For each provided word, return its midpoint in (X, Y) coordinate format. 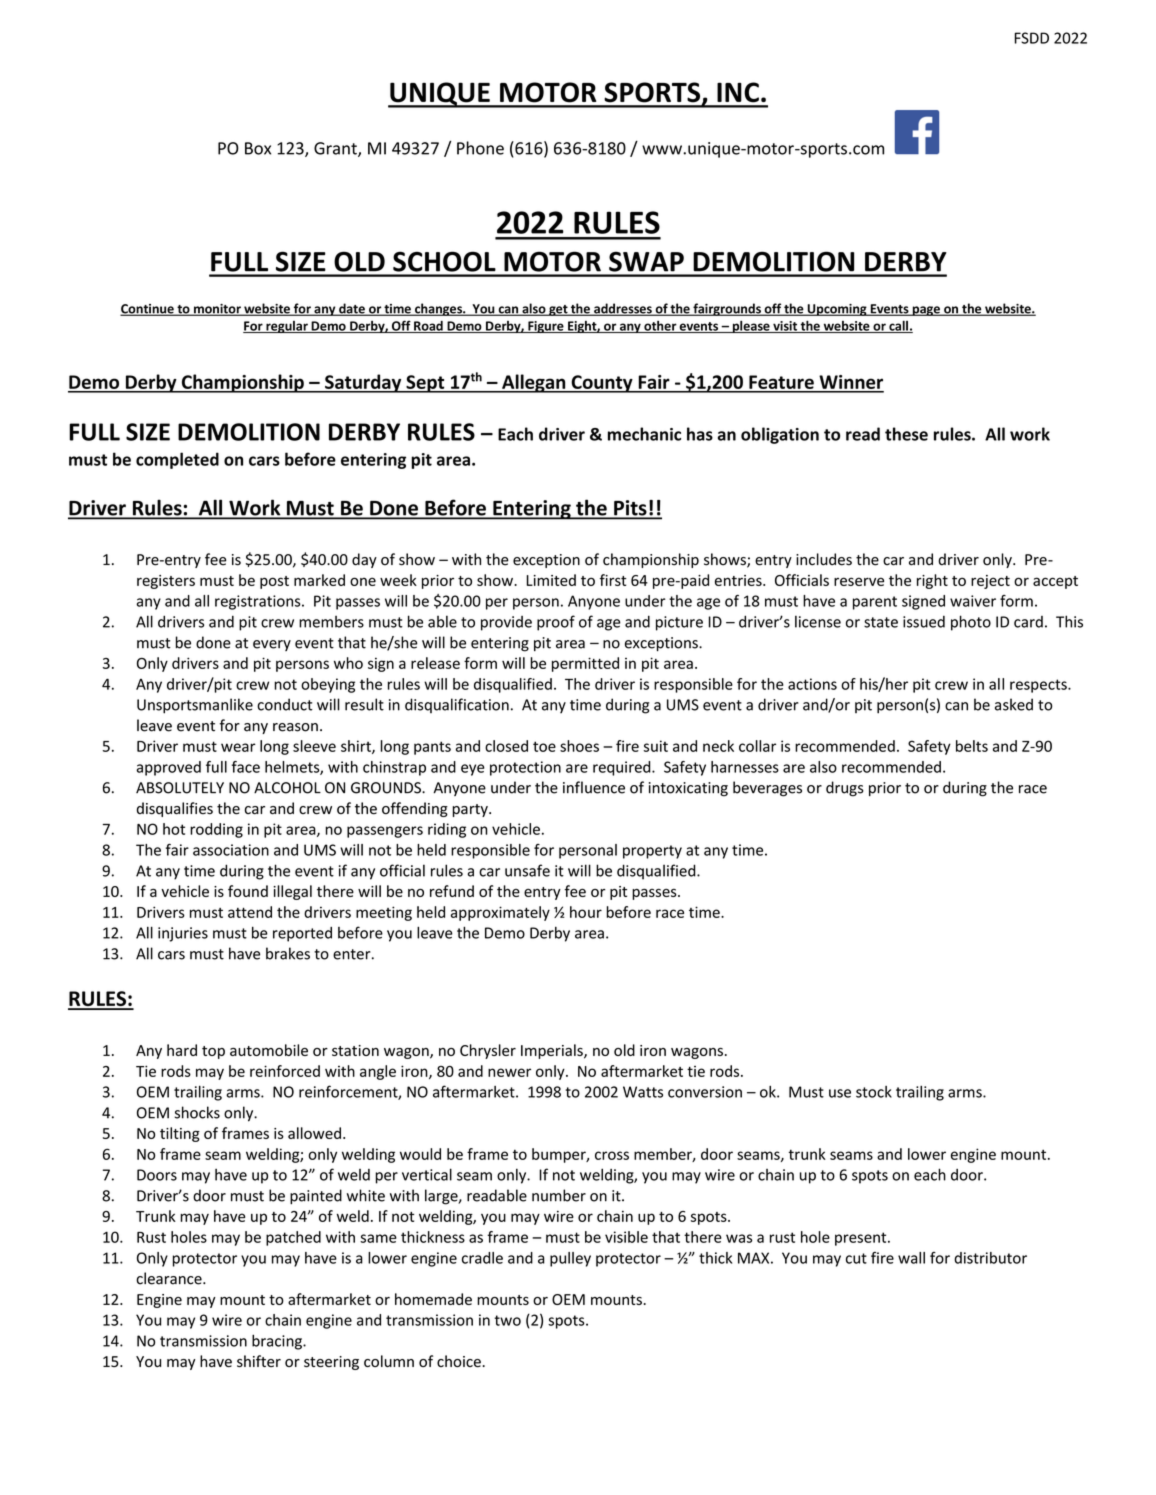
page (926, 311)
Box (258, 148)
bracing (278, 1342)
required (623, 768)
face (246, 767)
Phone (480, 148)
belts (972, 746)
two (507, 1320)
